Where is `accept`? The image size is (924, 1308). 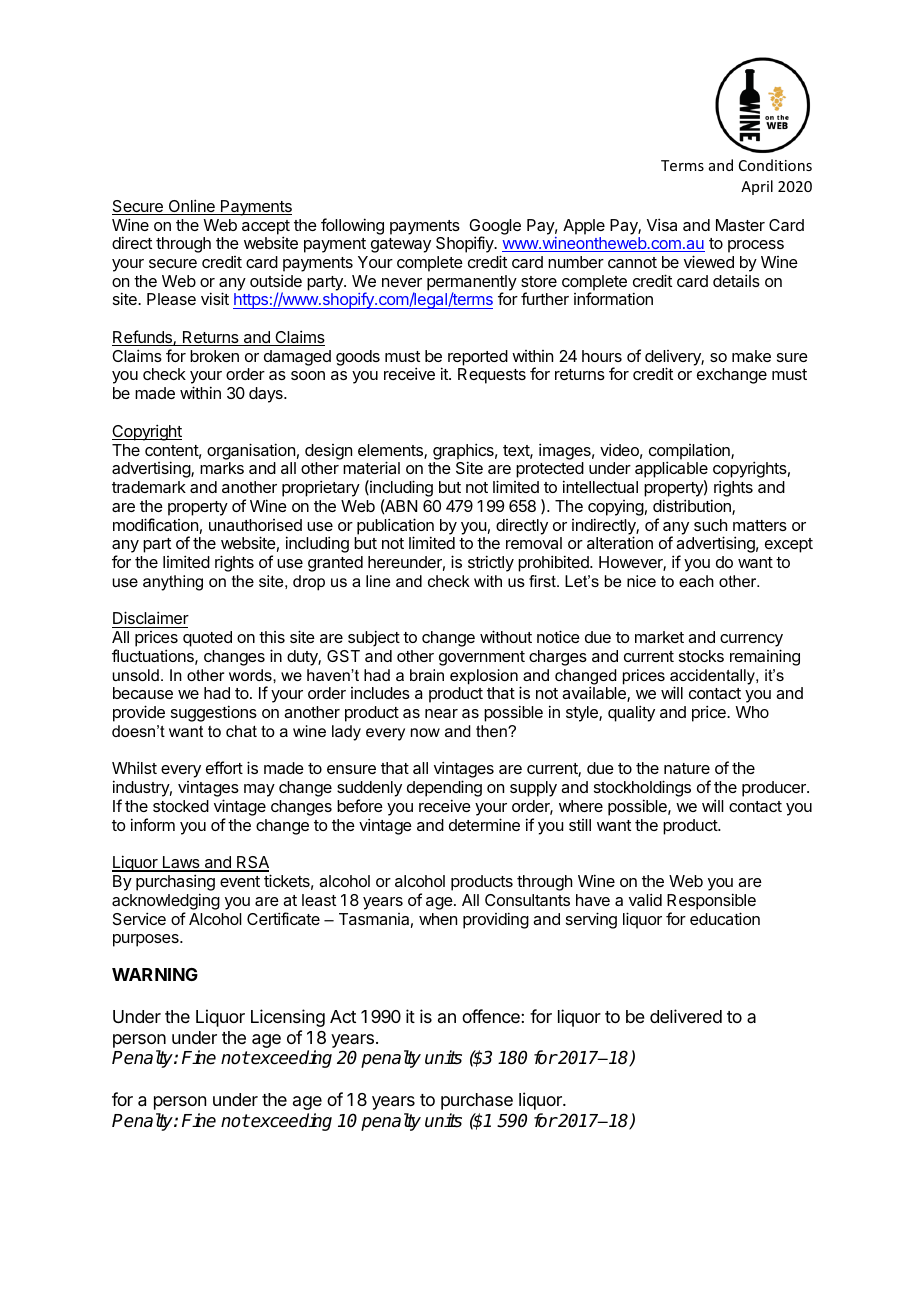
accept is located at coordinates (266, 228).
